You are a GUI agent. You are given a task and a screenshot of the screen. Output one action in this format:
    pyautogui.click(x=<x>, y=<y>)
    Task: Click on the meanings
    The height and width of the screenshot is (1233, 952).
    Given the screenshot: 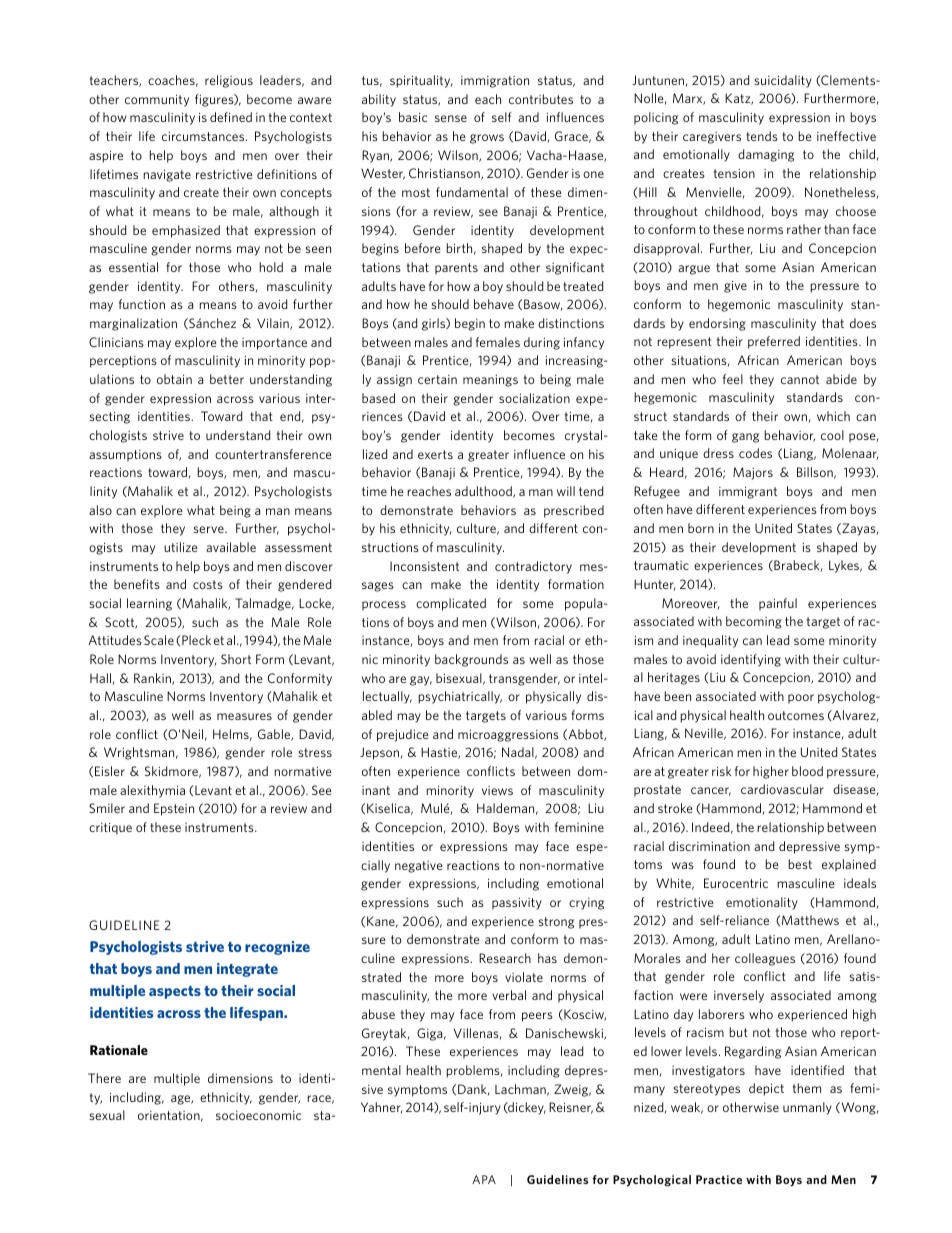 What is the action you would take?
    pyautogui.click(x=490, y=381)
